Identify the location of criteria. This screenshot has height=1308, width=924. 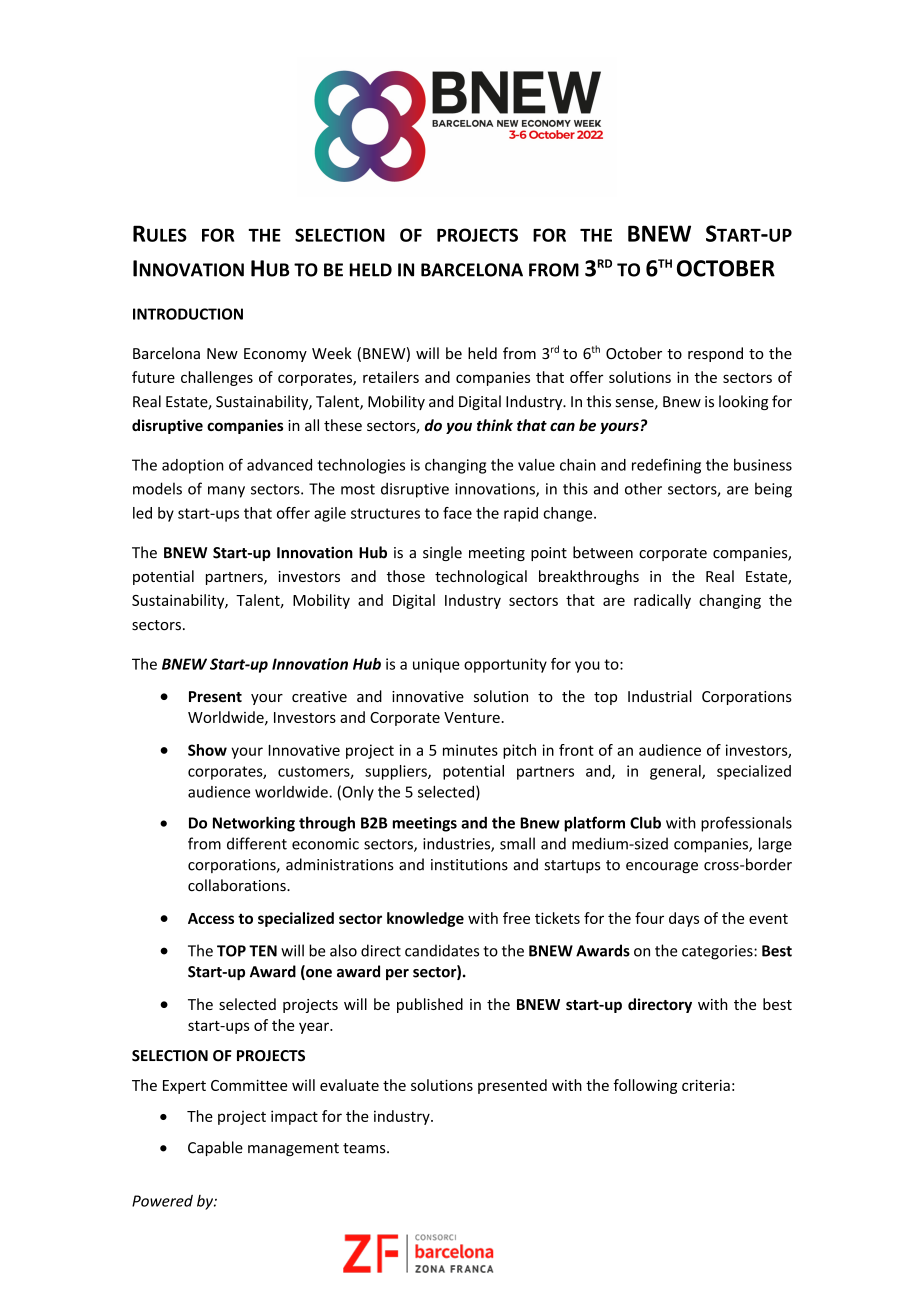
(706, 1085).
